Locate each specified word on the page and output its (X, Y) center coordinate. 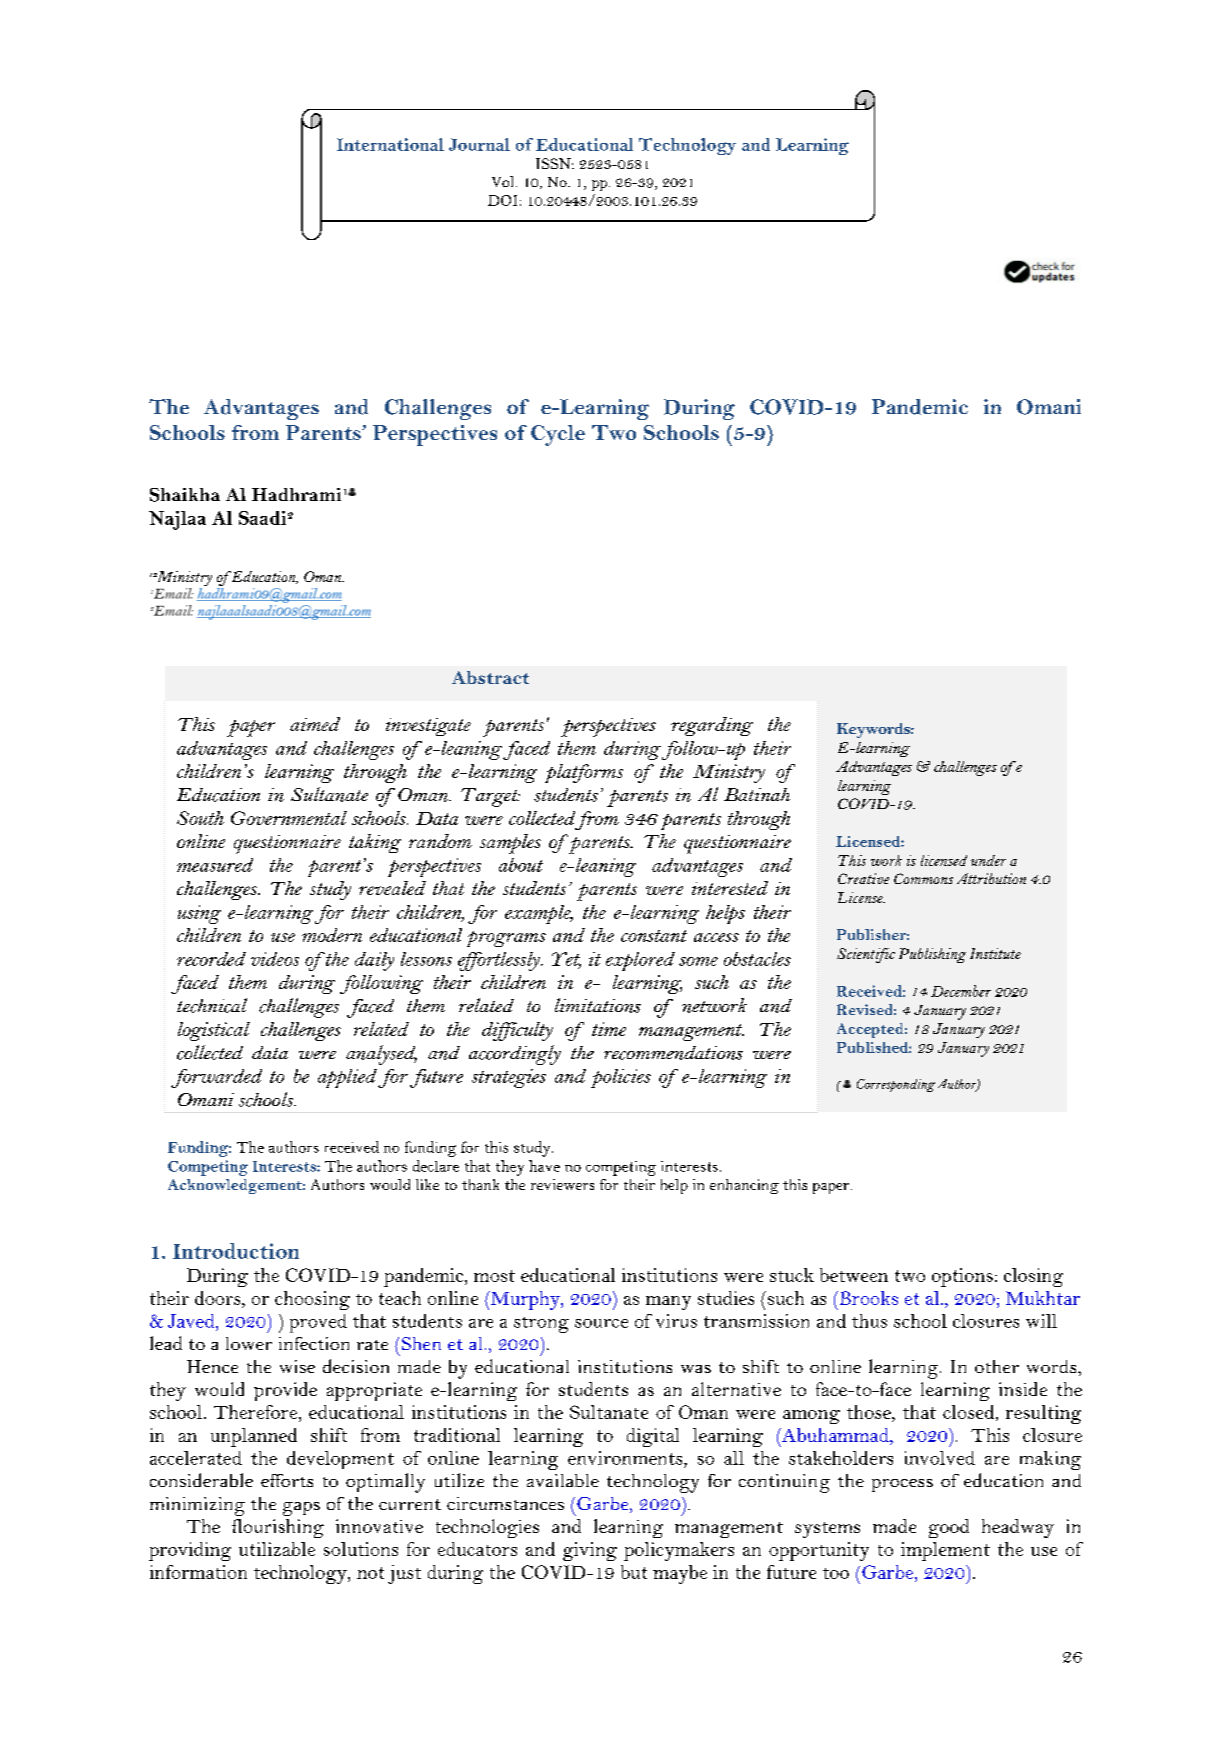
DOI (502, 200)
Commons (923, 878)
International (390, 144)
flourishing (278, 1528)
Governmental (289, 818)
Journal (479, 144)
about (521, 865)
